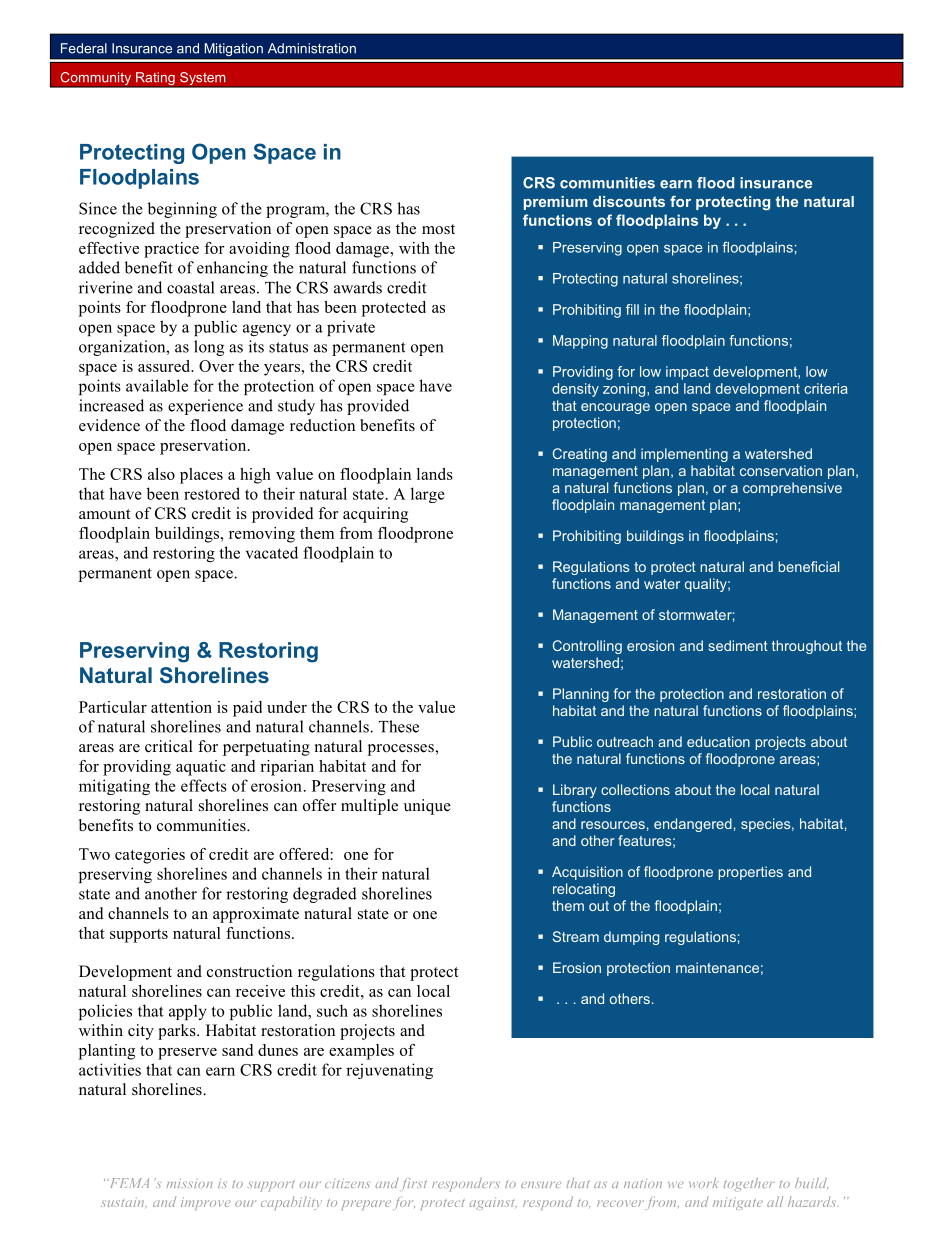 Image resolution: width=952 pixels, height=1233 pixels. Describe the element at coordinates (738, 645) in the screenshot. I see `sediment` at that location.
